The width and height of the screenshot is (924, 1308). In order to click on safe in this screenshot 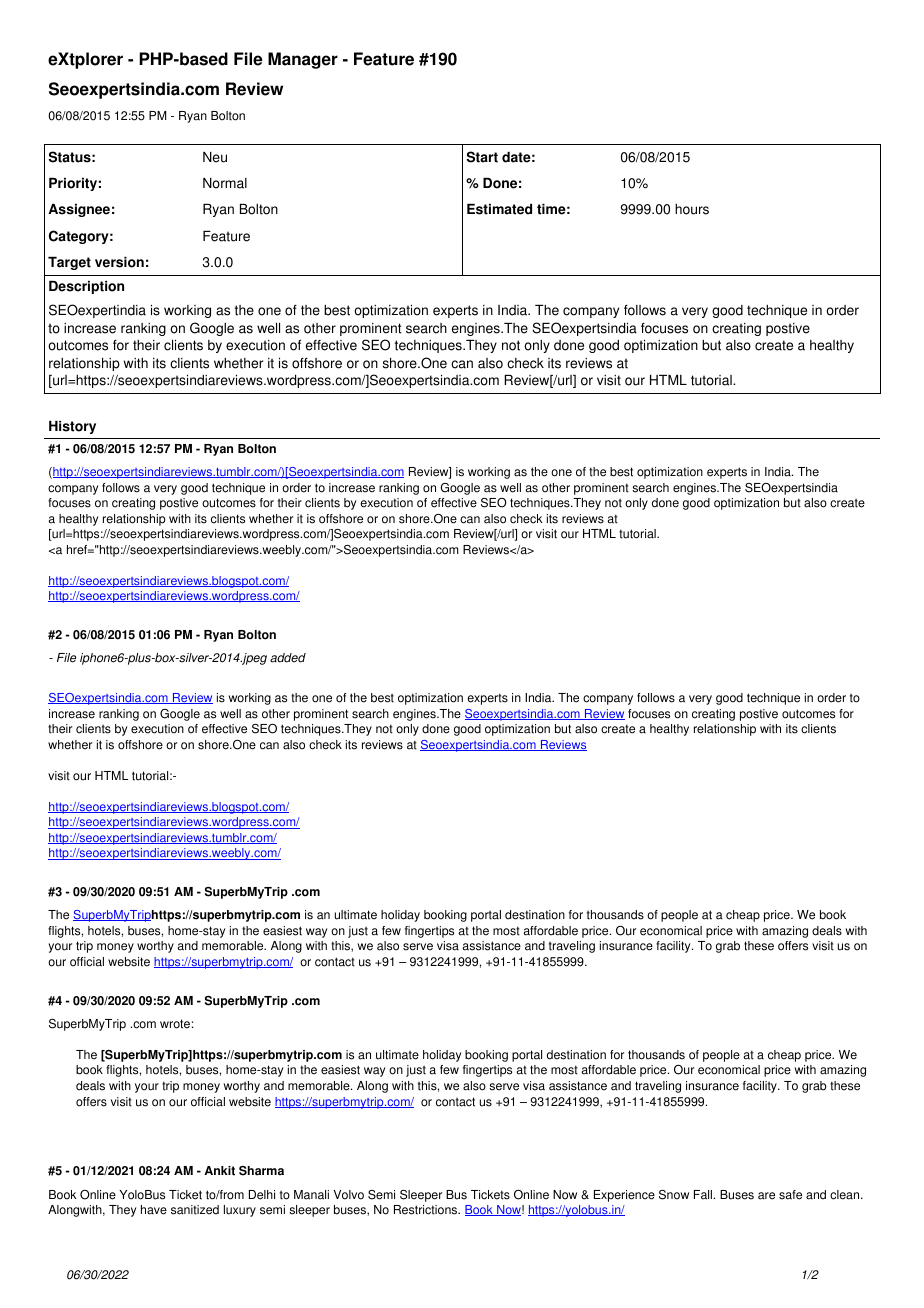, I will do `click(790, 1195)`.
